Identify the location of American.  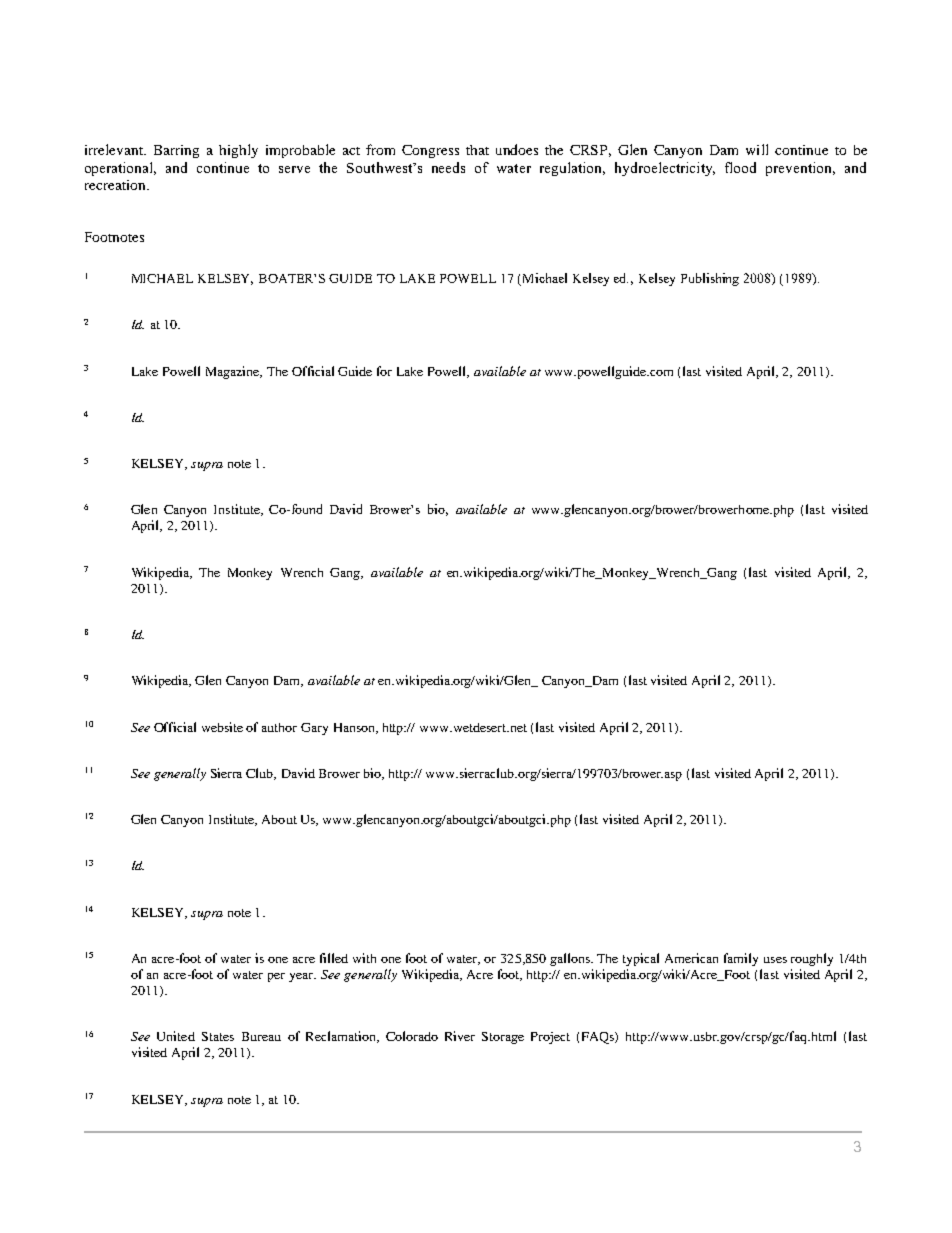
(691, 958).
